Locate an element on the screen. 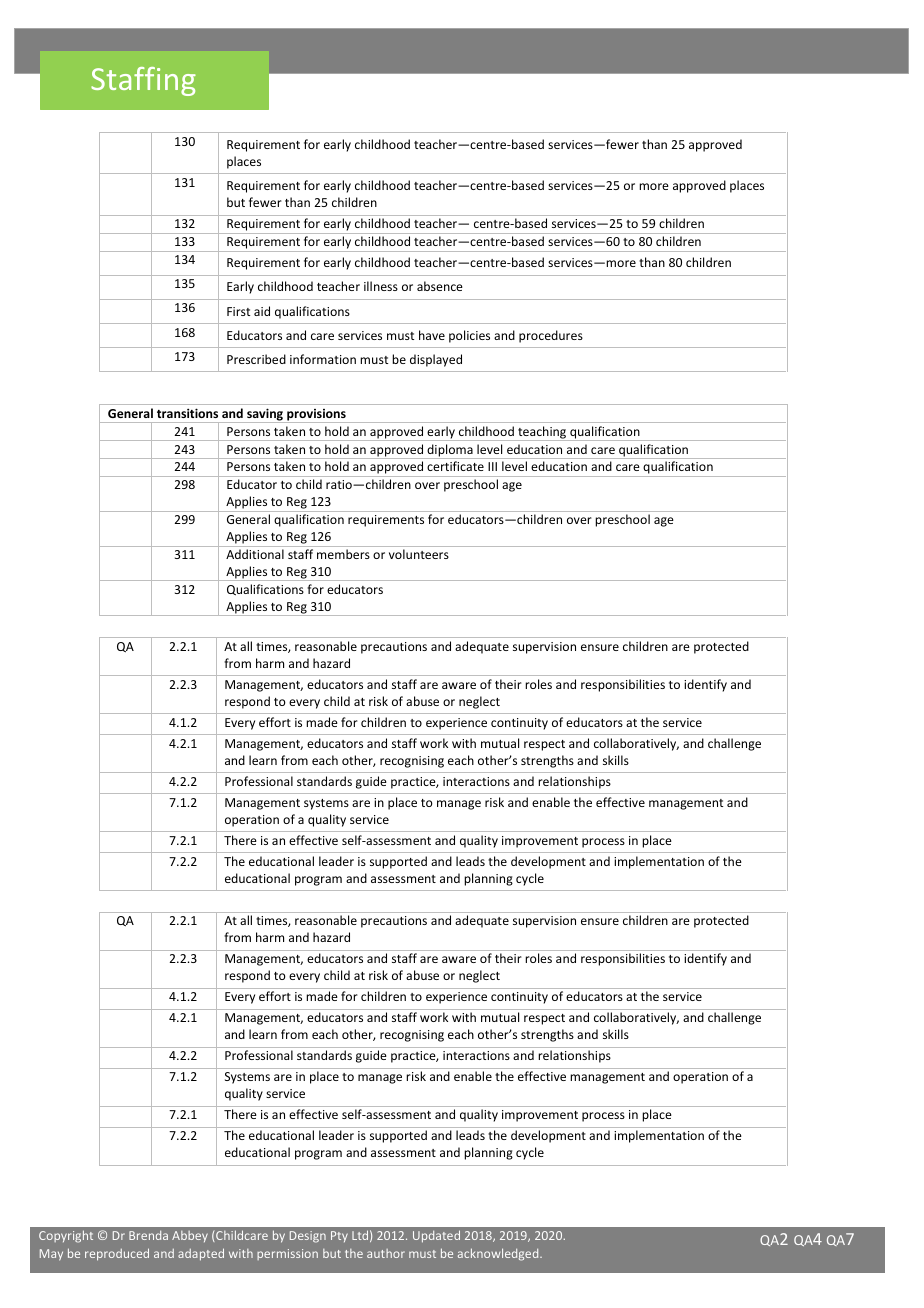  Design is located at coordinates (308, 1237).
